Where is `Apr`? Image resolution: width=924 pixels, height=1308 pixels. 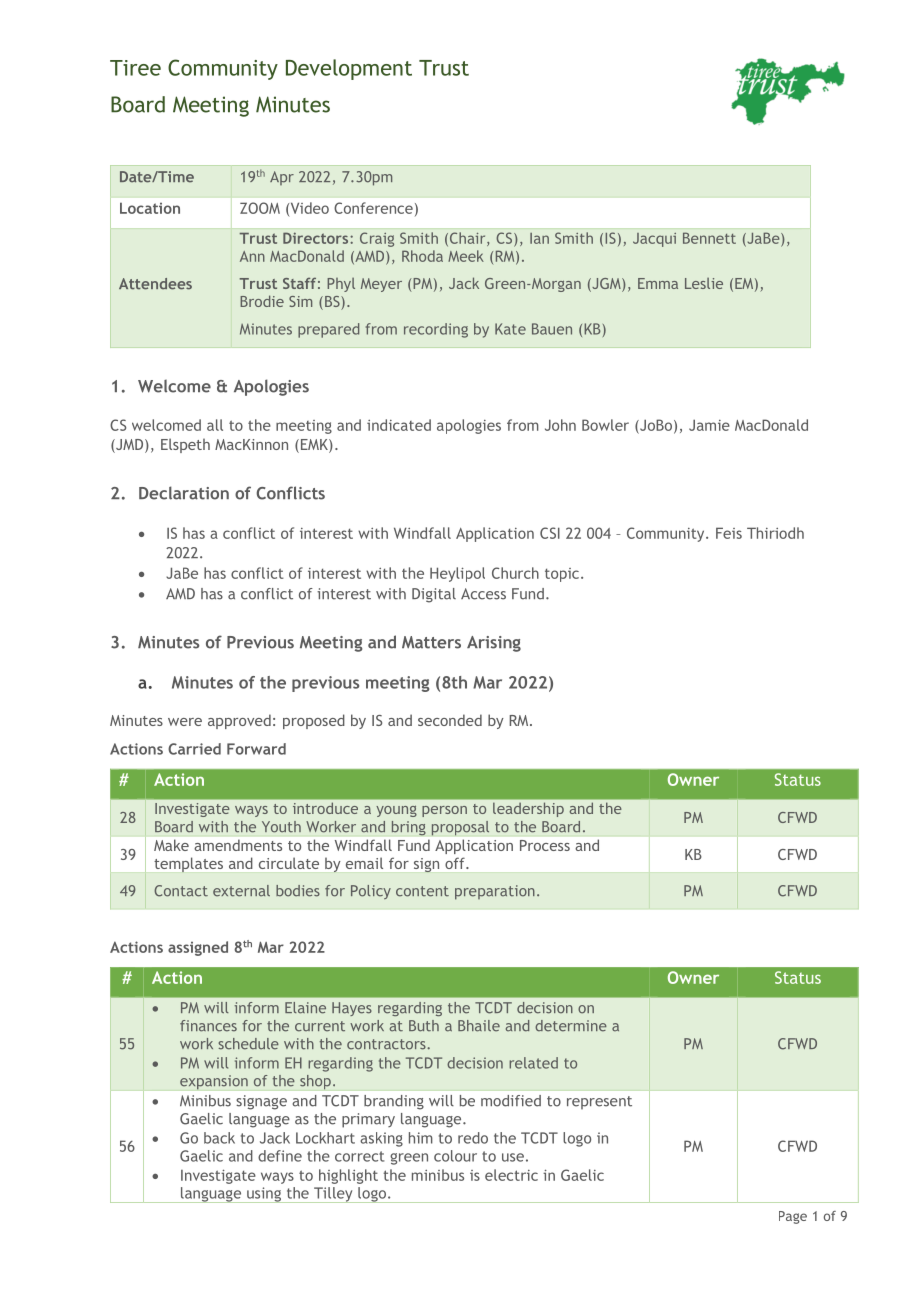 Apr is located at coordinates (282, 178).
